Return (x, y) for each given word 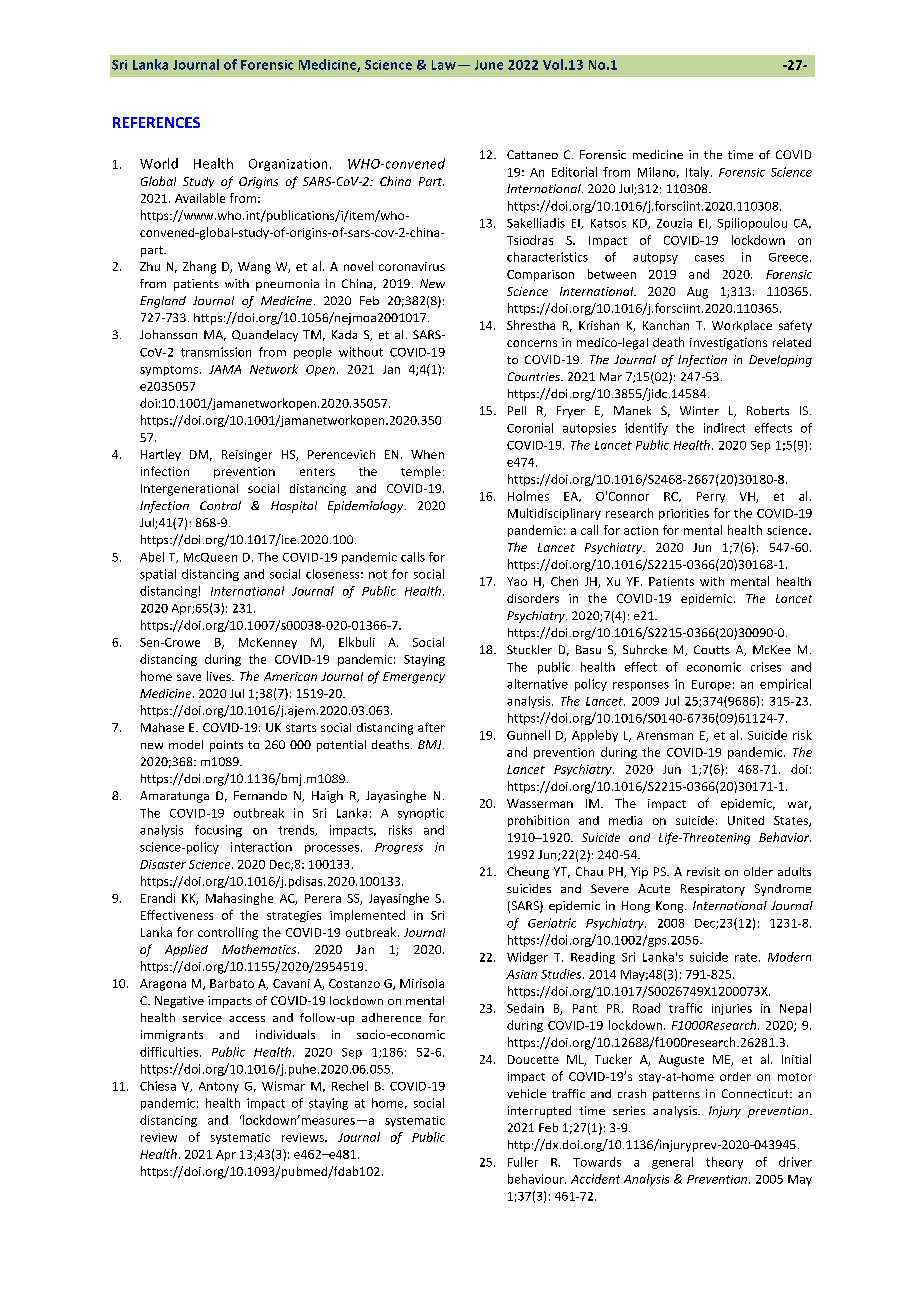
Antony (219, 1087)
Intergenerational (189, 490)
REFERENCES (156, 122)
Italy (699, 173)
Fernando (260, 795)
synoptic (421, 814)
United (746, 820)
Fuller (523, 1162)
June (489, 65)
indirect (724, 428)
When (427, 454)
